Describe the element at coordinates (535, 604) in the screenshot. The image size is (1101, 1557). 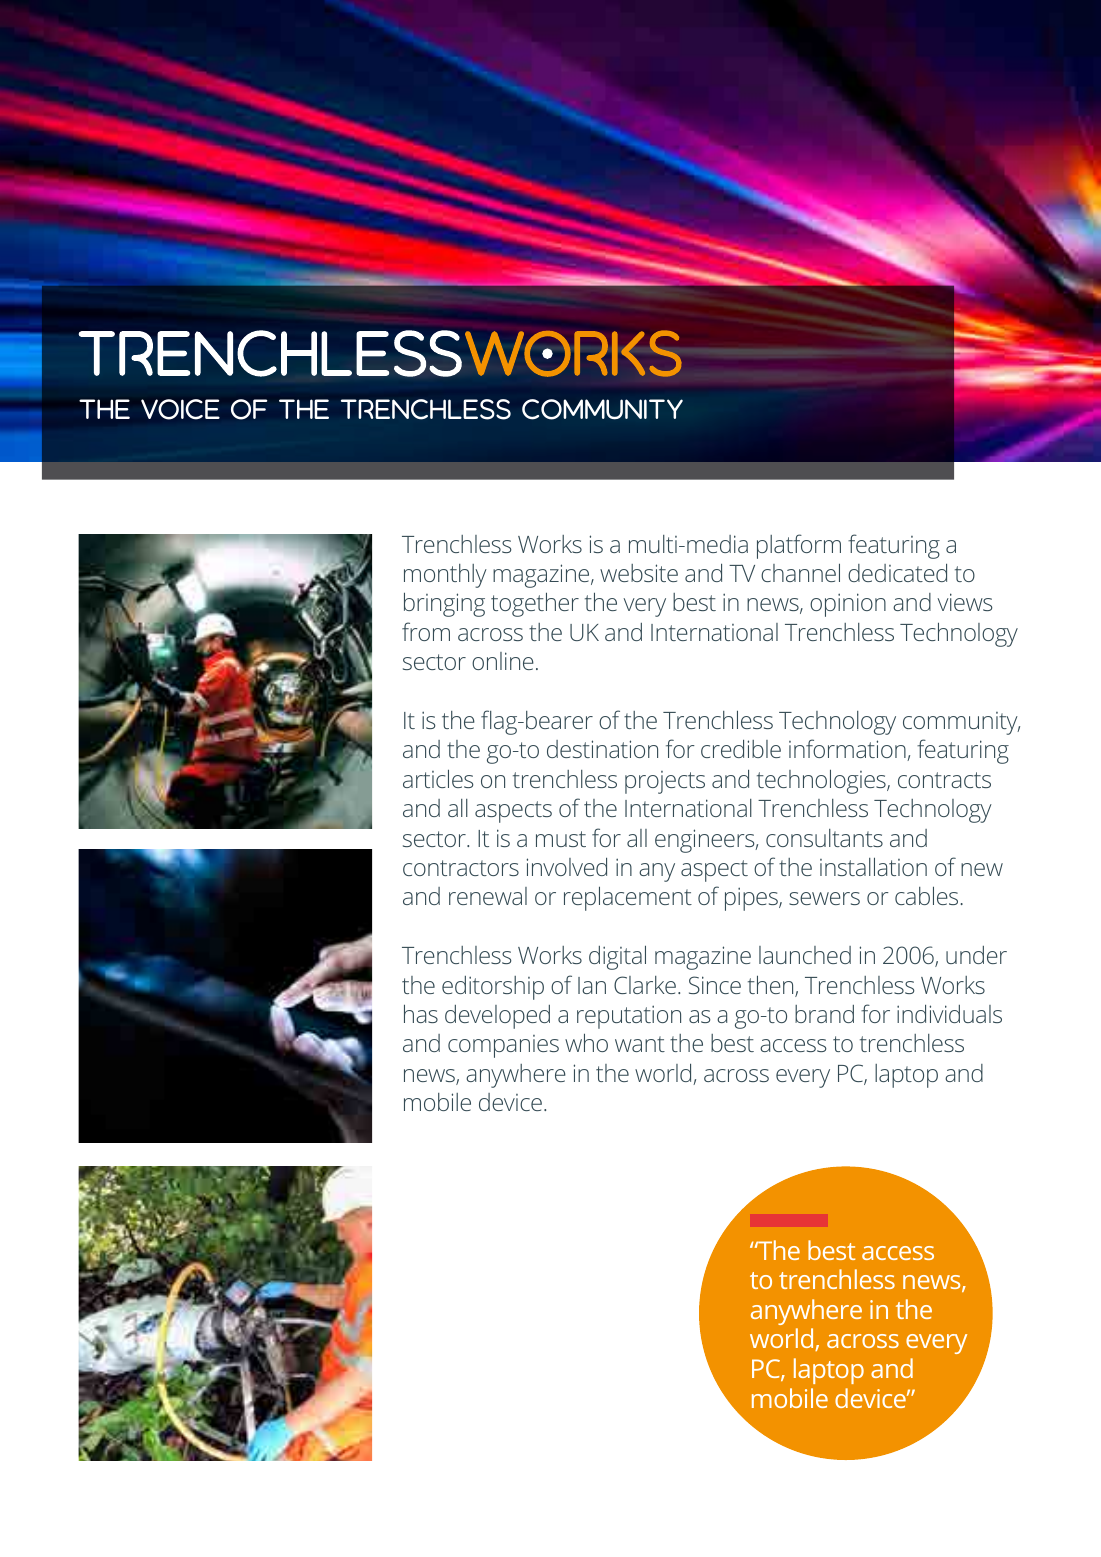
I see `together` at that location.
